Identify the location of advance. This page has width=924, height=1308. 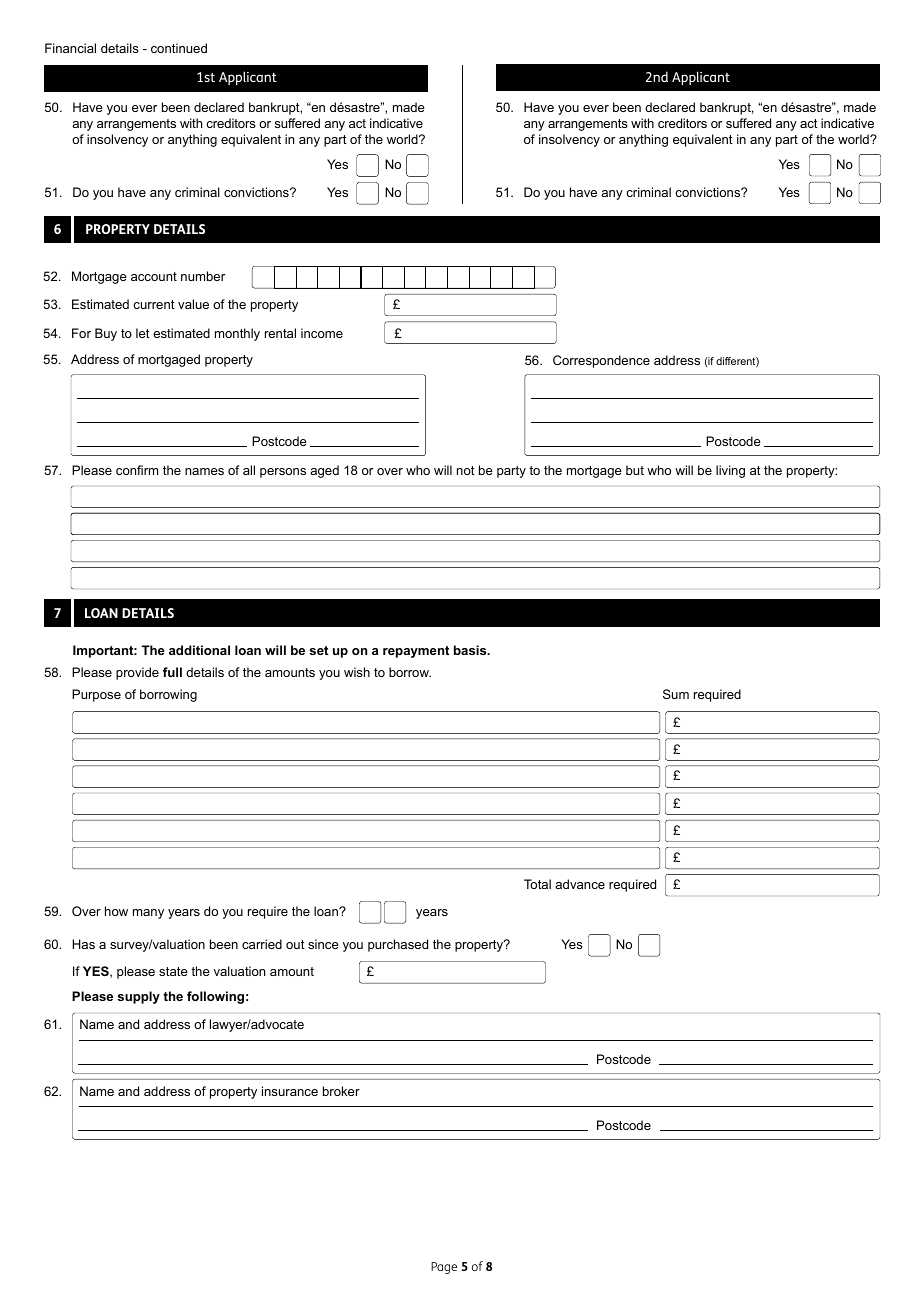
(580, 884).
